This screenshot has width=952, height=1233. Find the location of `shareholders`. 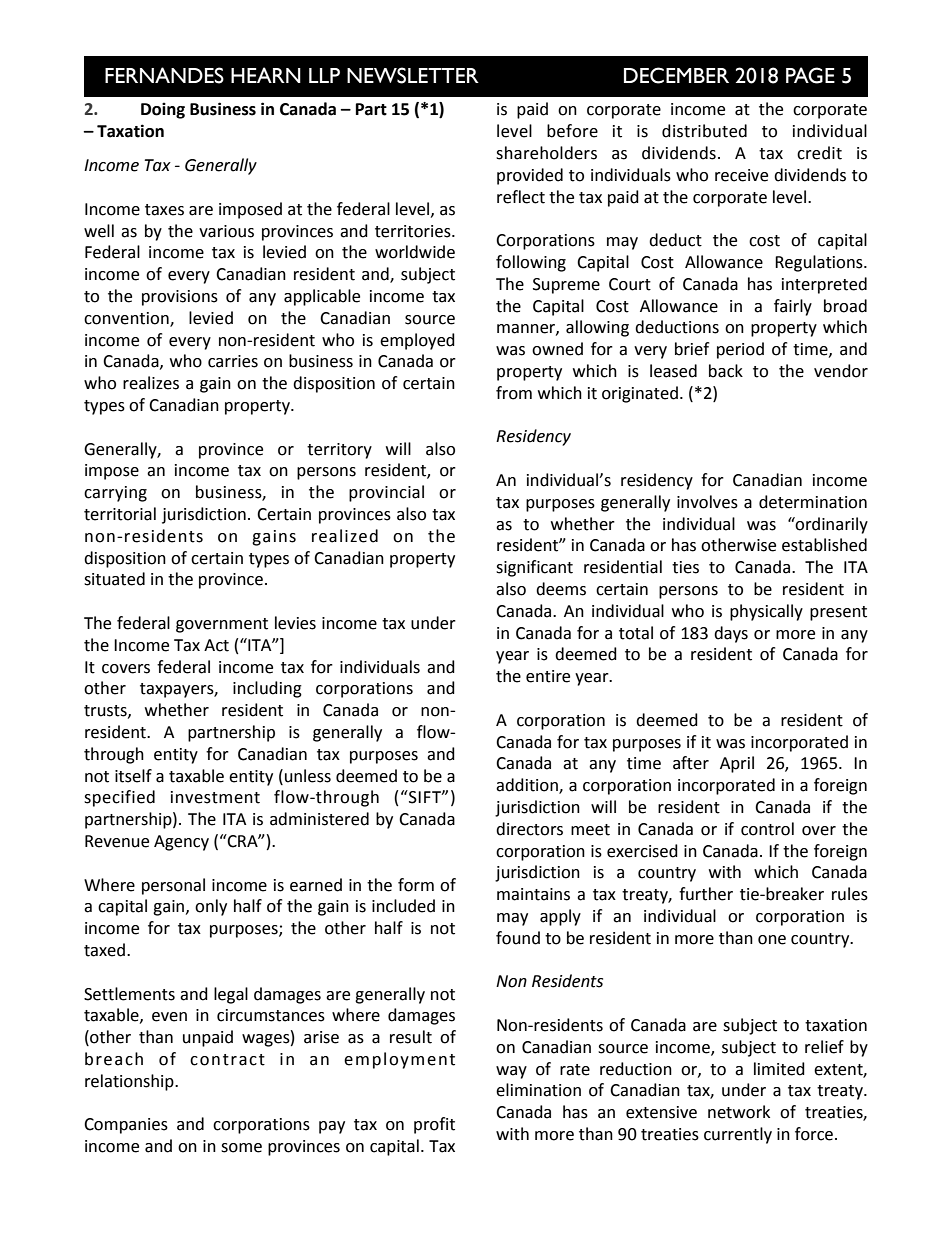

shareholders is located at coordinates (546, 153).
